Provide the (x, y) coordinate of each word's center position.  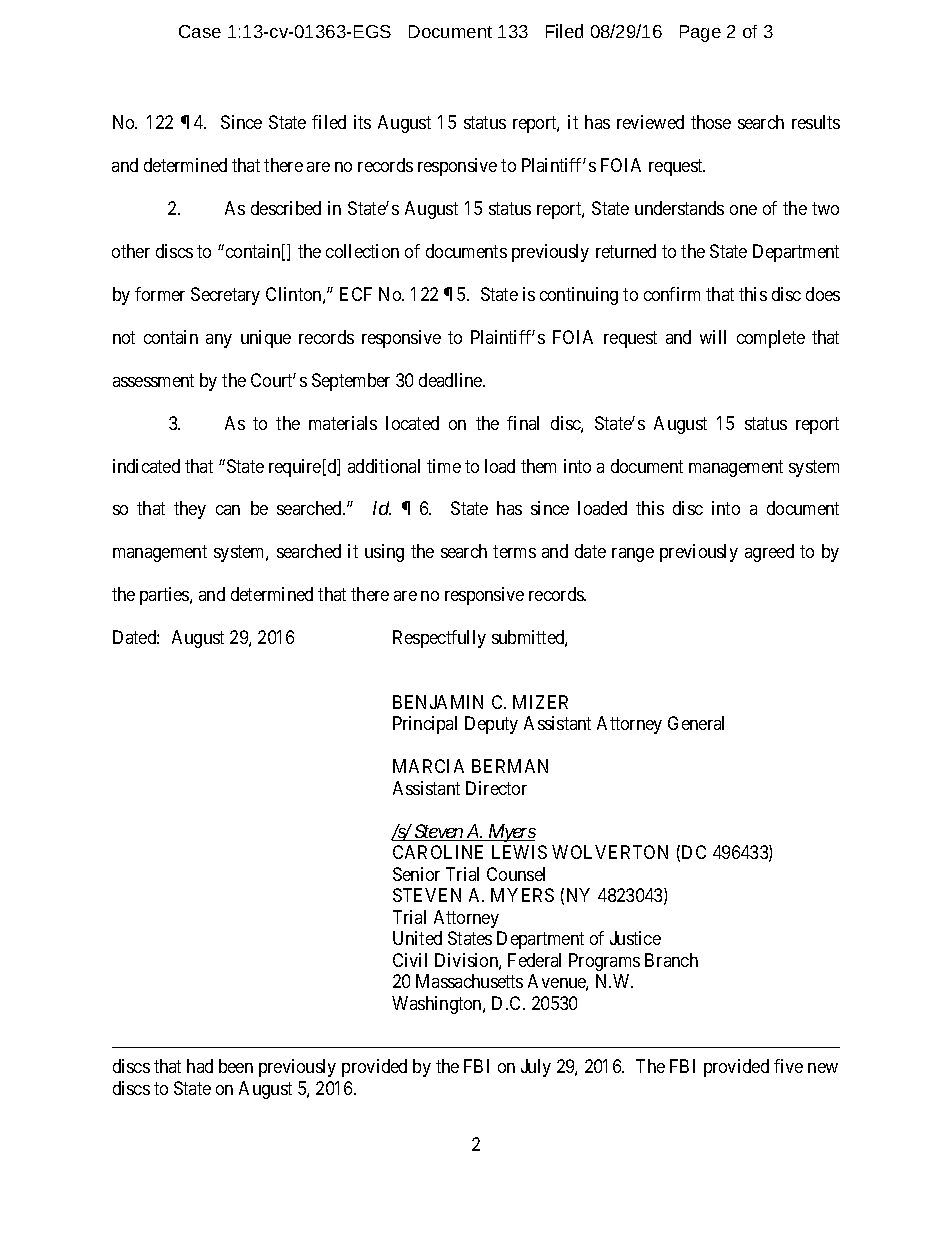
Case (200, 31)
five (788, 1066)
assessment (153, 380)
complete (771, 339)
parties (165, 596)
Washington (438, 1005)
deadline (451, 380)
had (200, 1066)
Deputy (491, 725)
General (696, 723)
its (362, 122)
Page (700, 33)
